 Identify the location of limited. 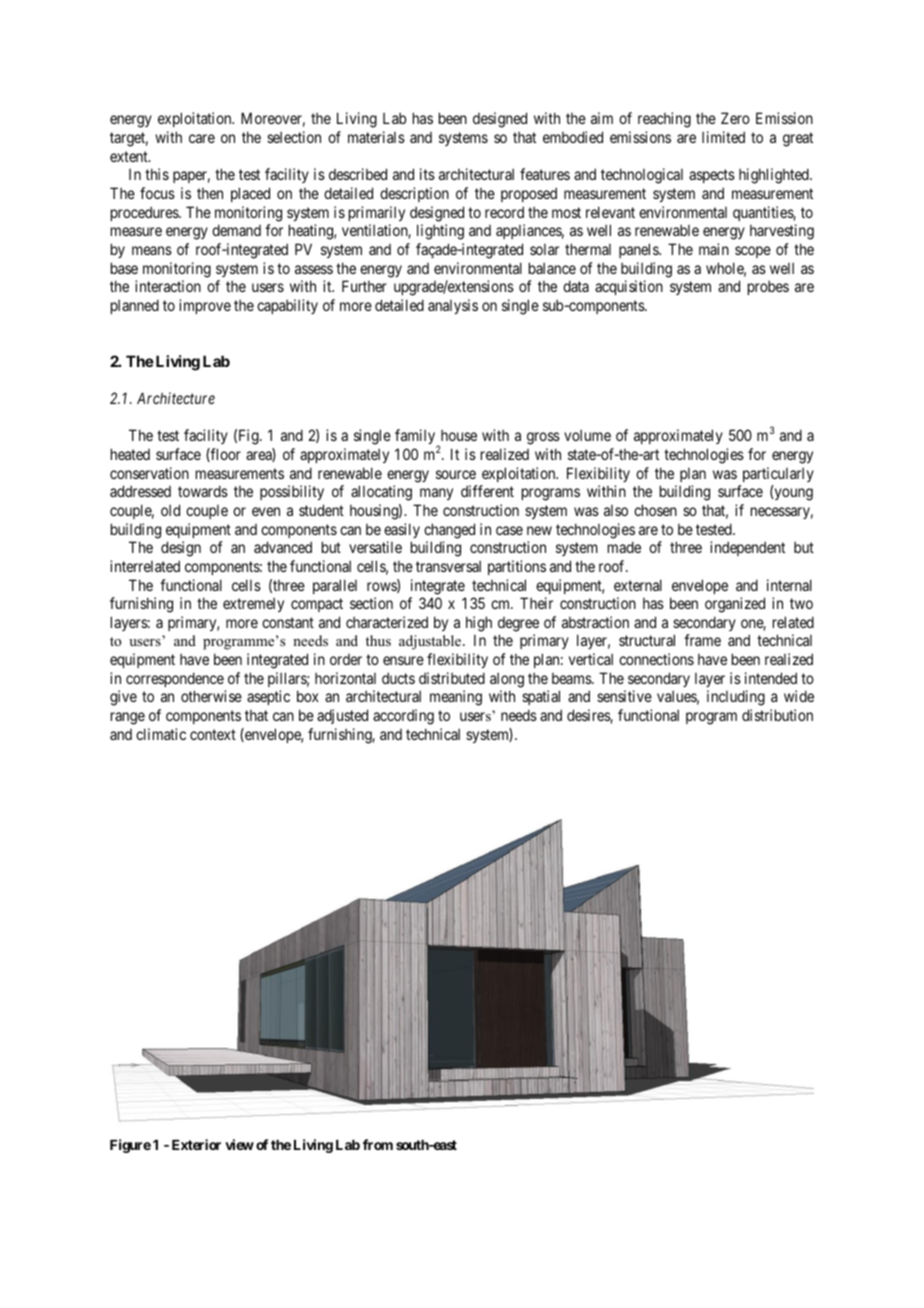
(723, 137).
